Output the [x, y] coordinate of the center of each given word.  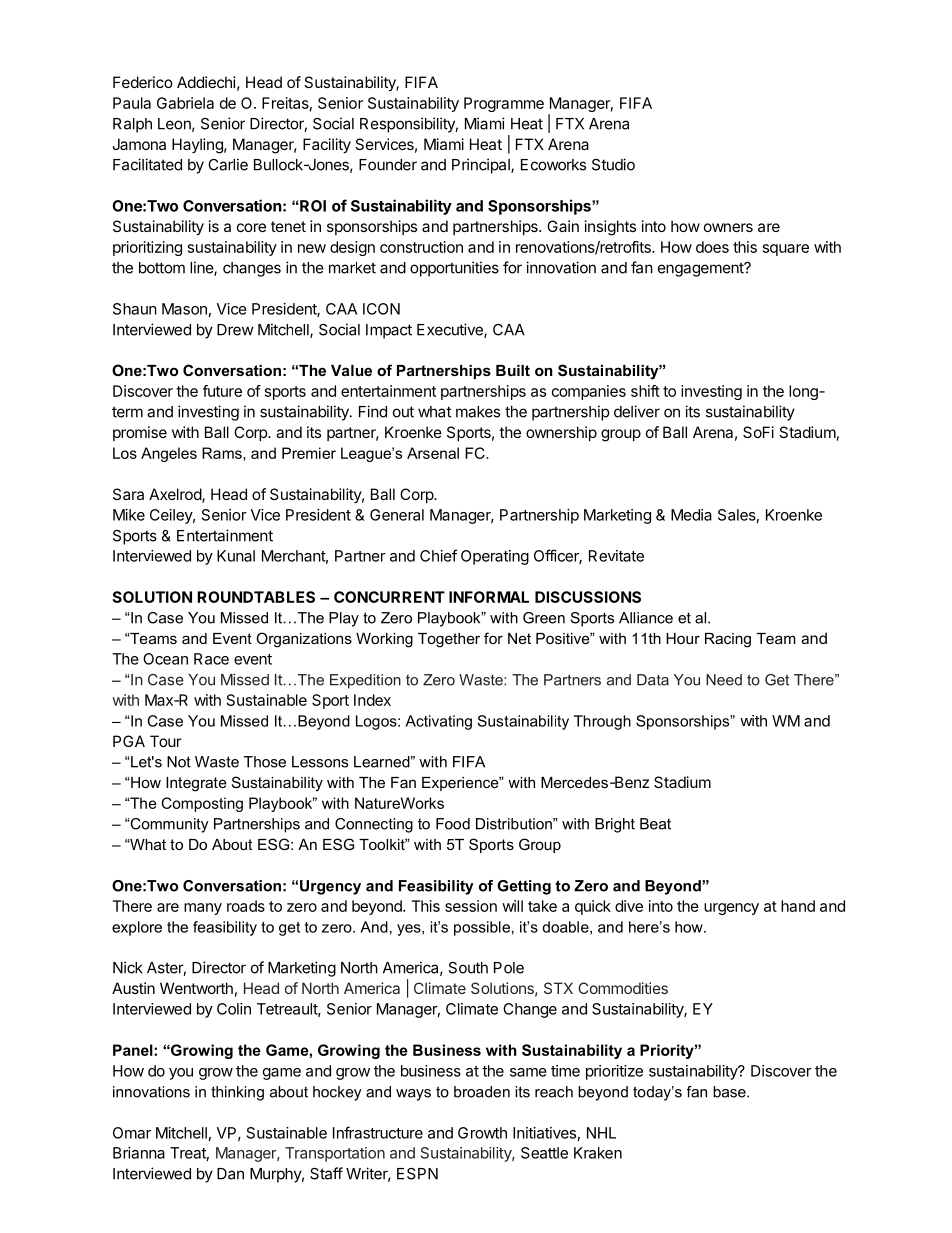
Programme [504, 104]
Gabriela [185, 103]
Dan [230, 1174]
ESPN [417, 1174]
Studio [613, 164]
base [730, 1092]
